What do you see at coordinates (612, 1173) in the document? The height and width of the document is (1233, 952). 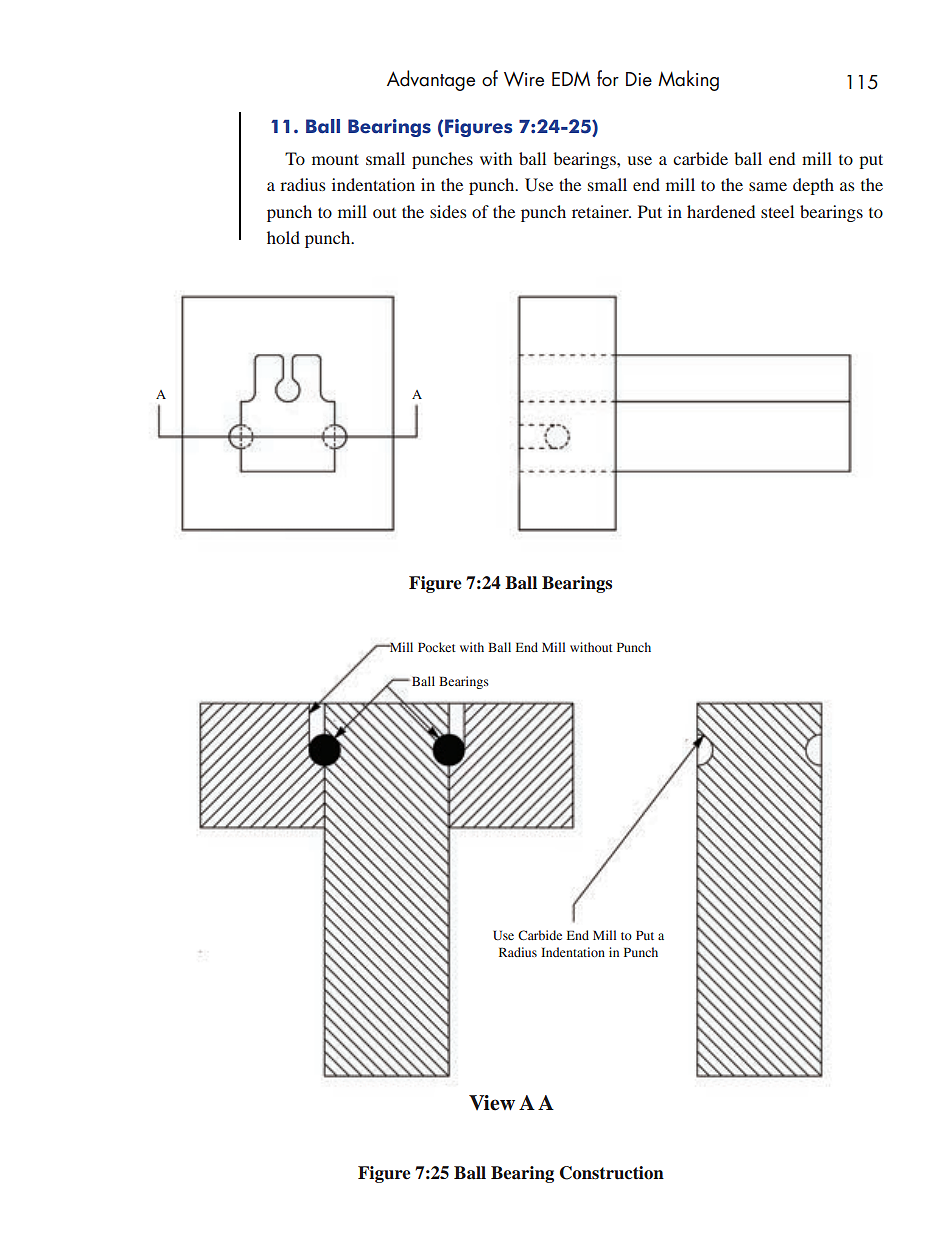 I see `Construction` at bounding box center [612, 1173].
